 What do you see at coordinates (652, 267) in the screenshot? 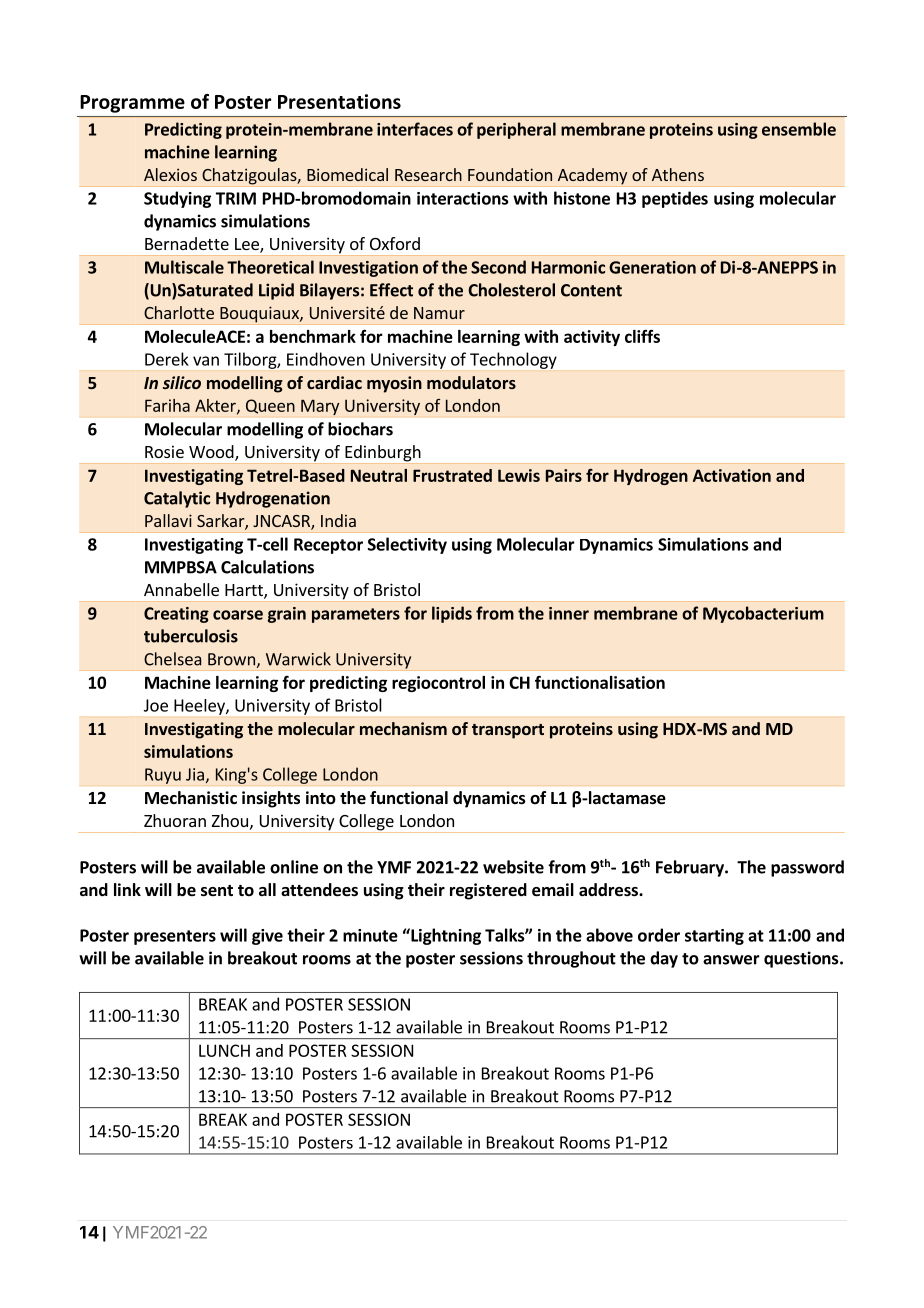
I see `Generation` at bounding box center [652, 267].
